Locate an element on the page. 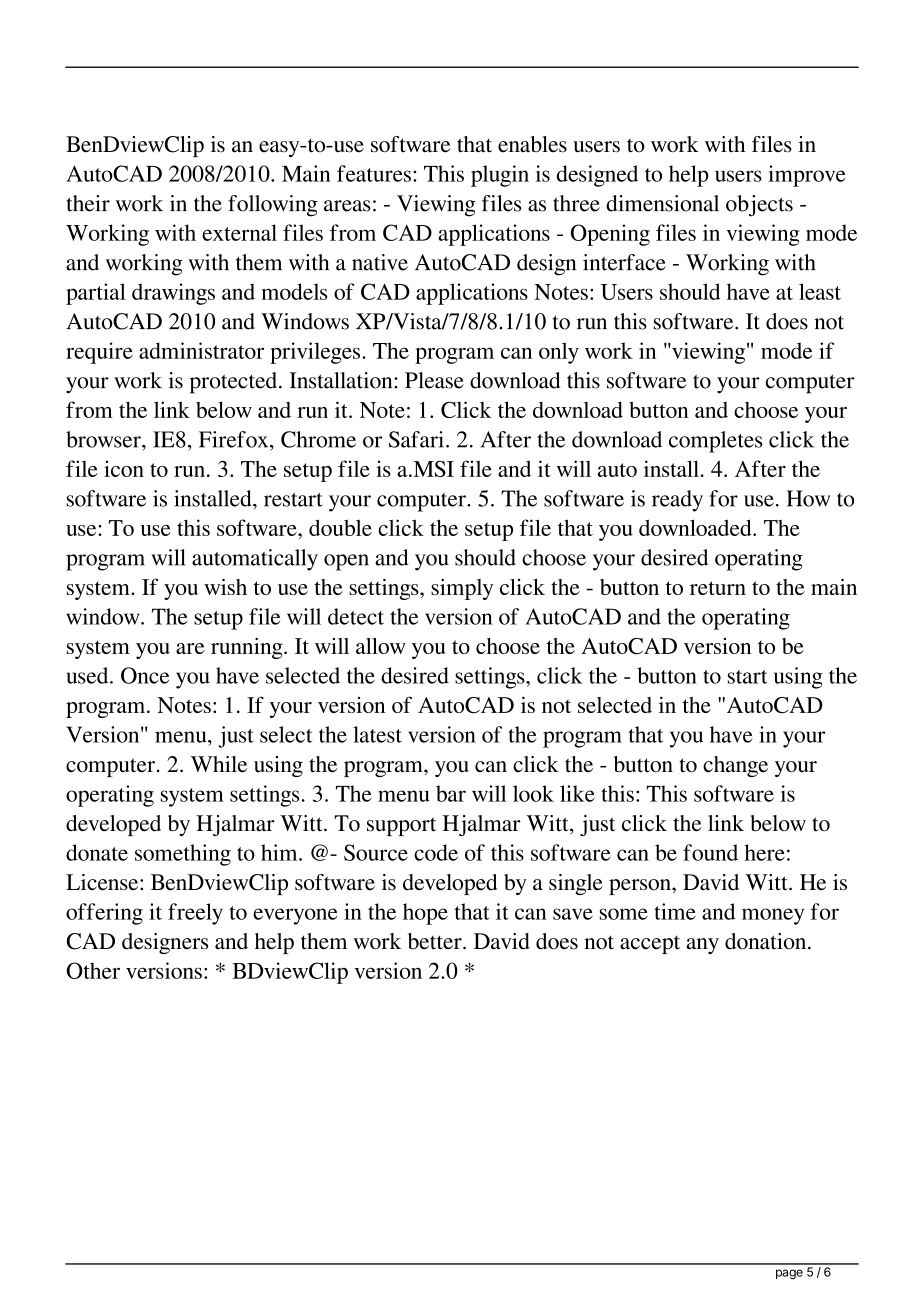 Image resolution: width=924 pixels, height=1308 pixels. plugin is located at coordinates (500, 176).
